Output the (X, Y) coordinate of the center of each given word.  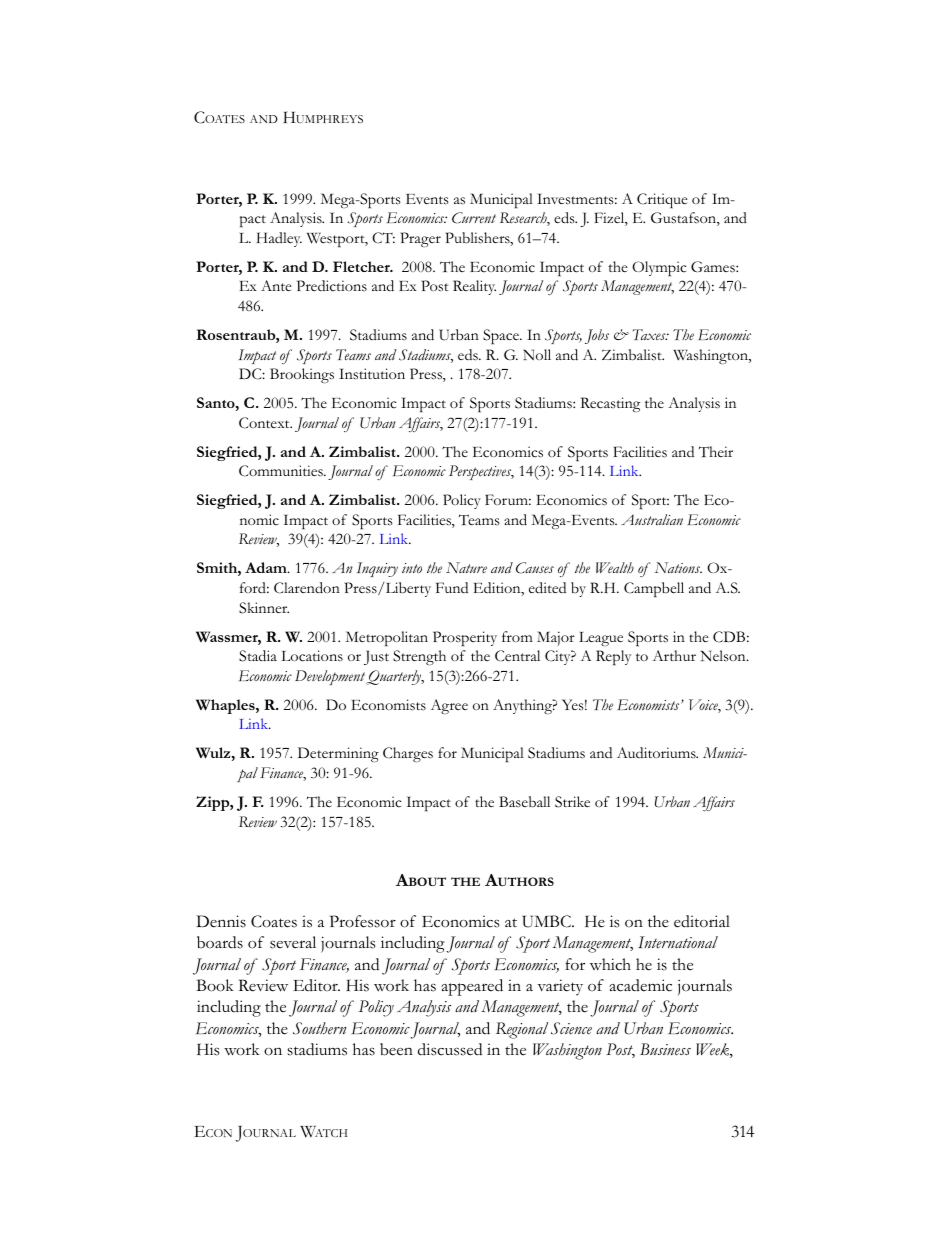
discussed (450, 1049)
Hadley (279, 239)
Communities (282, 471)
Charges (408, 755)
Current (474, 218)
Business (665, 1049)
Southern (320, 1028)
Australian (652, 519)
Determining (338, 755)
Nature (466, 567)
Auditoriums (657, 753)
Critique (662, 200)
